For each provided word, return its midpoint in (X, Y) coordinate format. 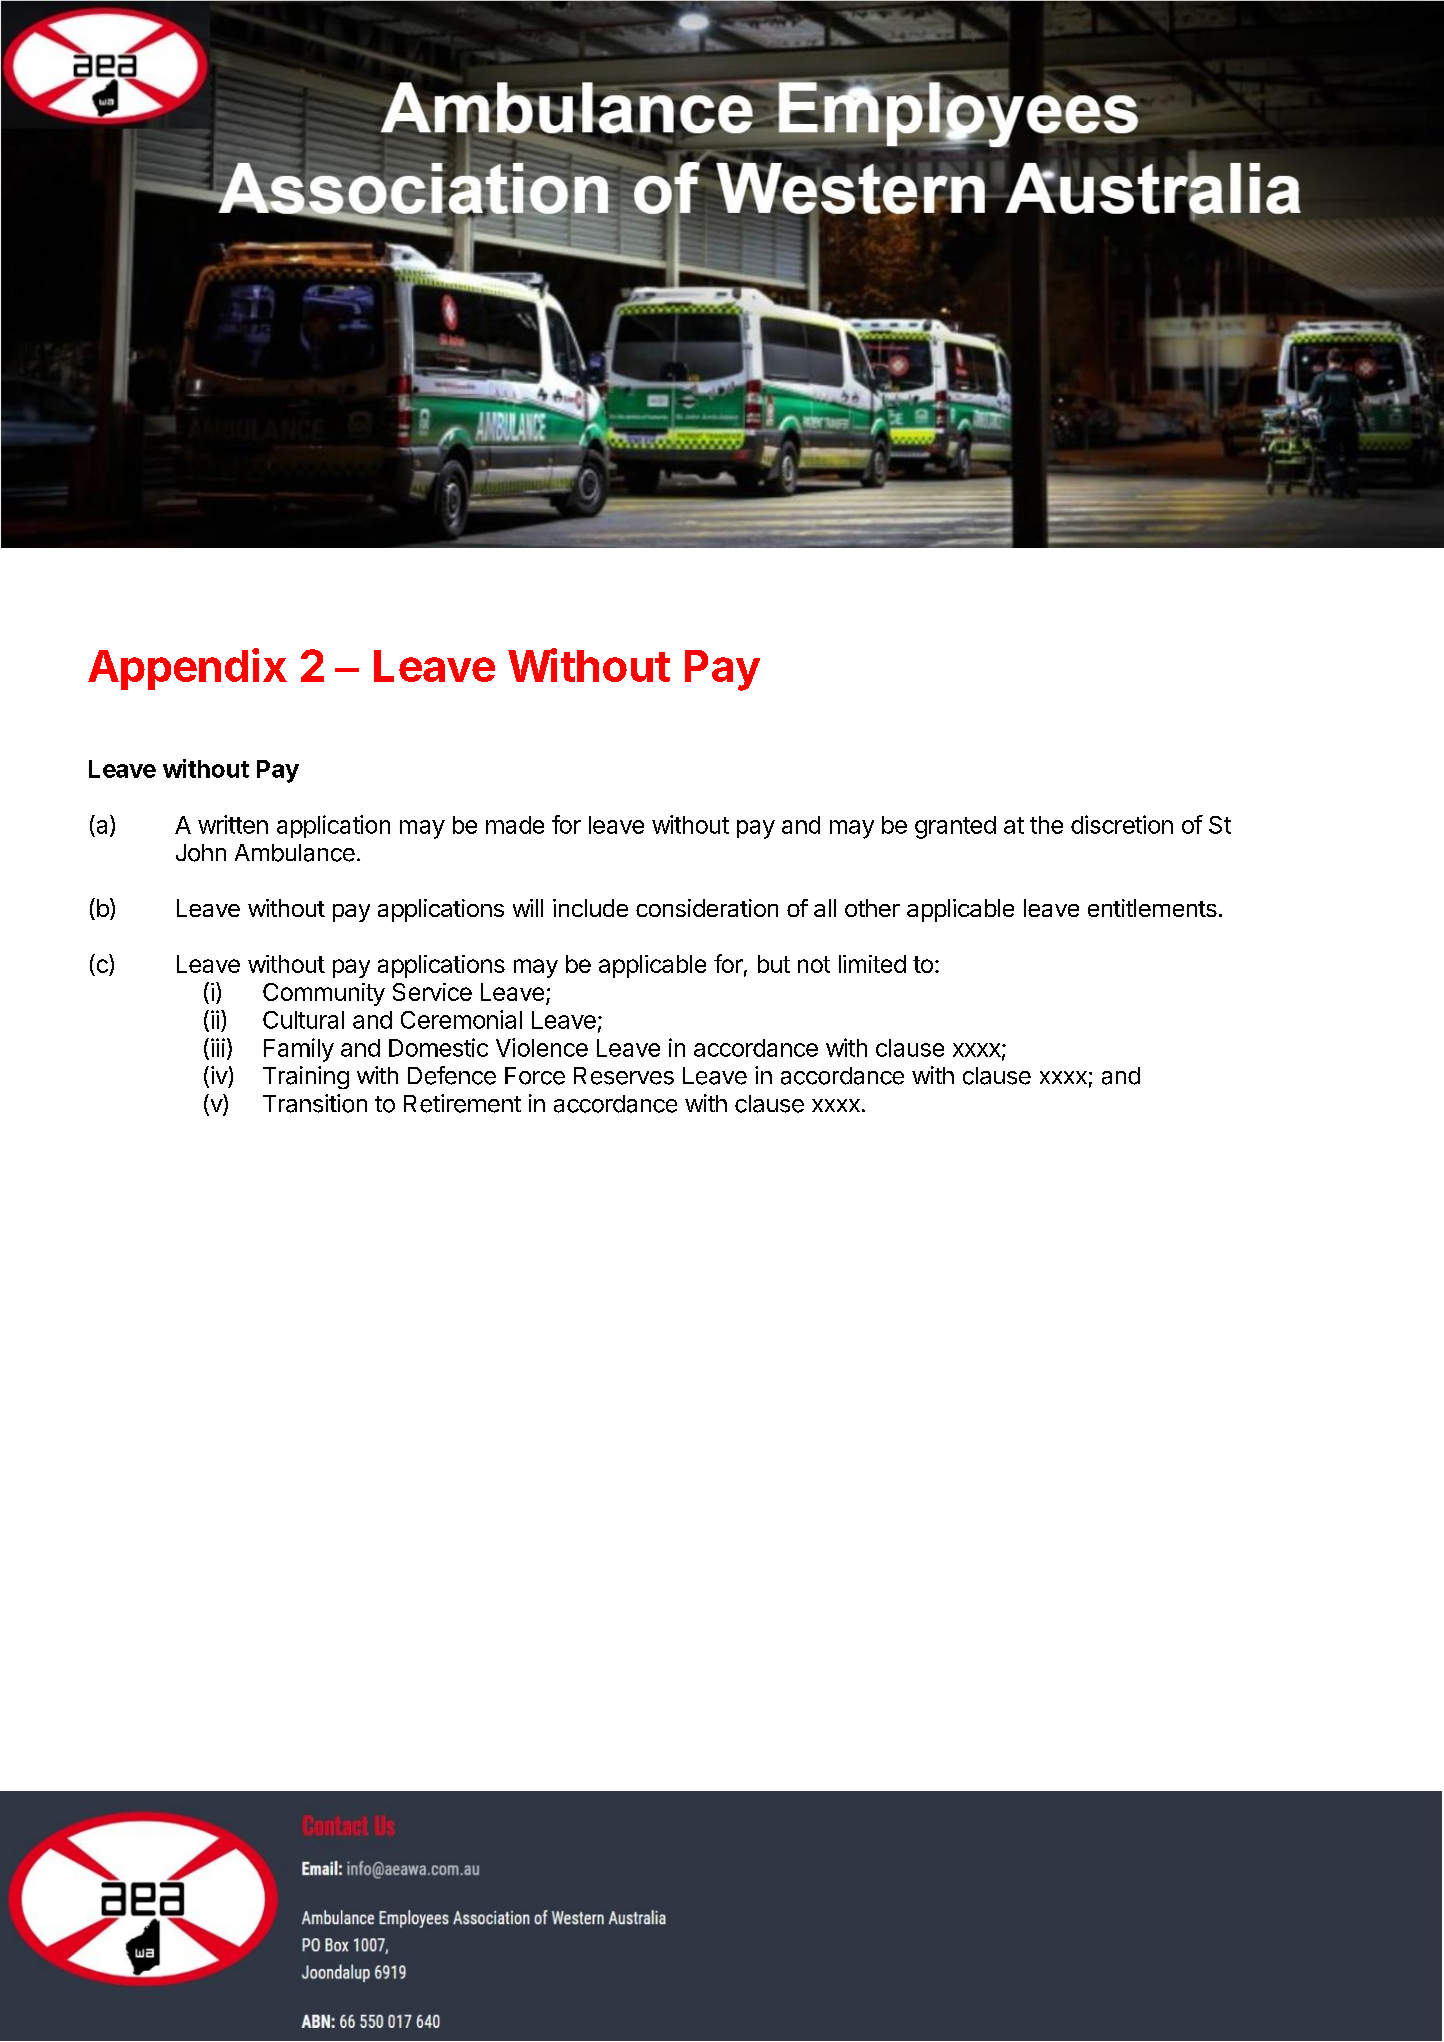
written (233, 824)
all (825, 908)
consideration (707, 908)
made (515, 825)
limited (872, 964)
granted (955, 827)
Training (306, 1077)
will (528, 908)
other (872, 908)
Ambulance (295, 853)
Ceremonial (461, 1019)
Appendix (187, 669)
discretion (1122, 824)
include (590, 908)
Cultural (303, 1020)
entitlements (1152, 908)
